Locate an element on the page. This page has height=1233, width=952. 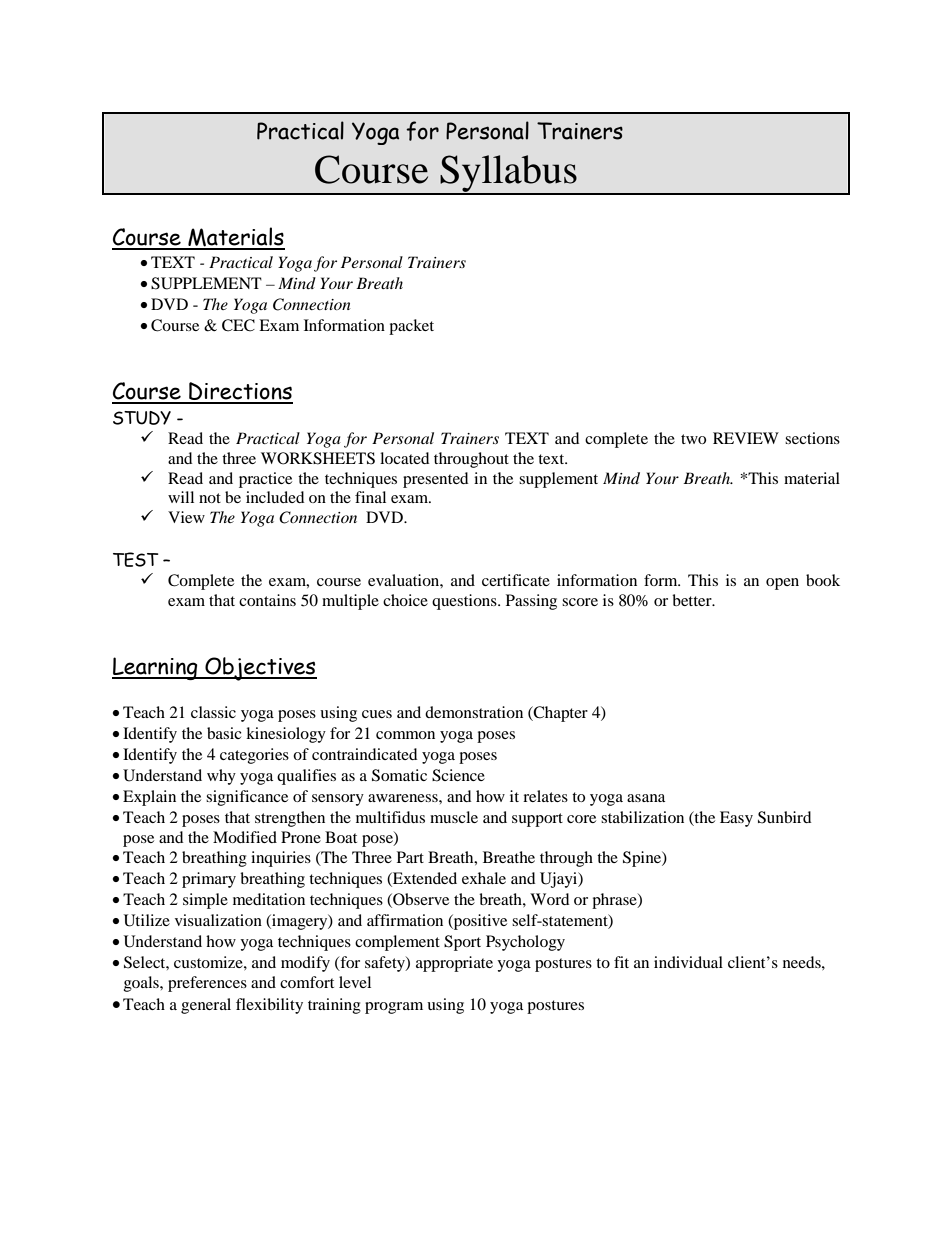
located is located at coordinates (405, 458).
